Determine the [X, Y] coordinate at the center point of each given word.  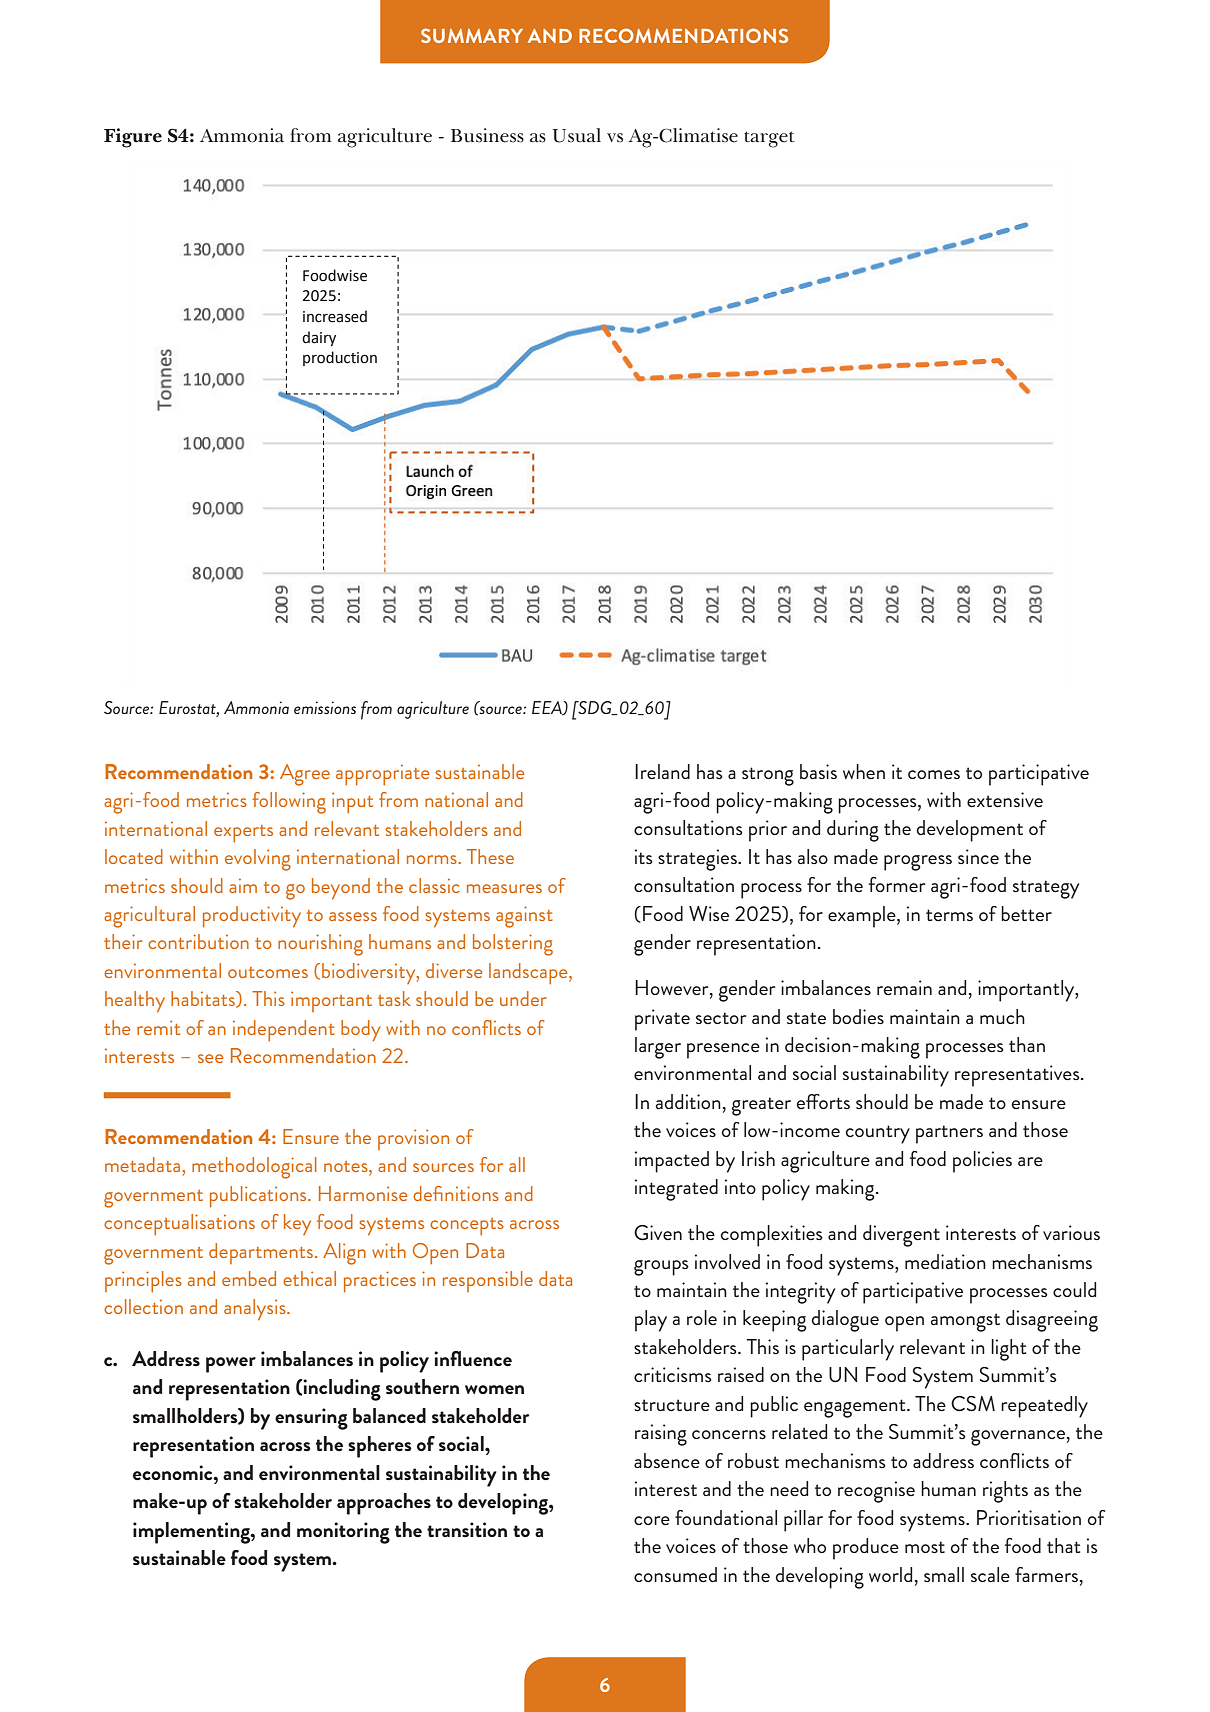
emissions [325, 707]
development [970, 831]
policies [982, 1162]
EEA [548, 708]
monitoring [343, 1533]
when [864, 771]
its [644, 856]
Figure [133, 138]
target [769, 139]
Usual [576, 135]
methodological [254, 1168]
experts [243, 833]
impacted [672, 1162]
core [652, 1521]
